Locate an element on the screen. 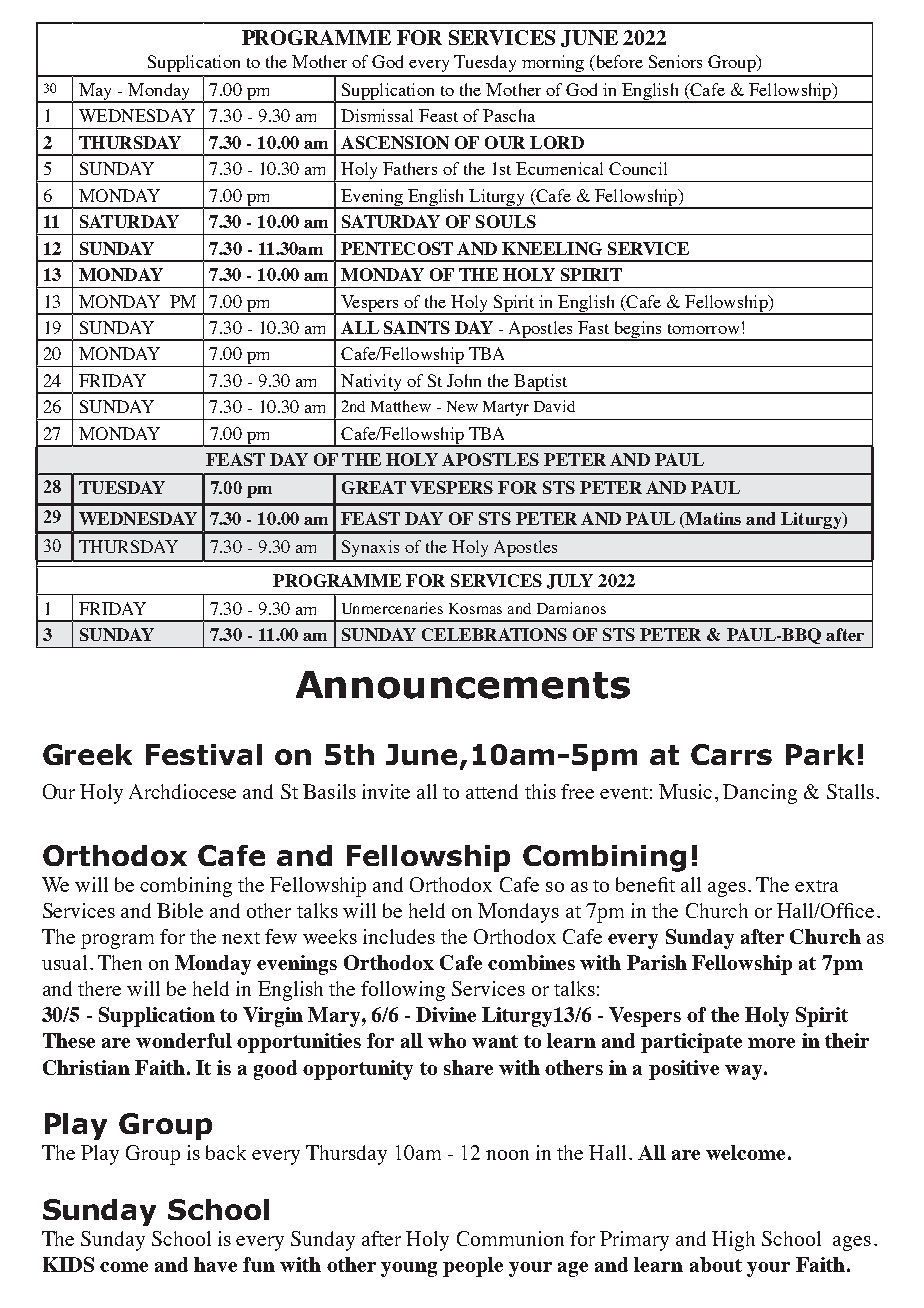  have is located at coordinates (215, 1264).
